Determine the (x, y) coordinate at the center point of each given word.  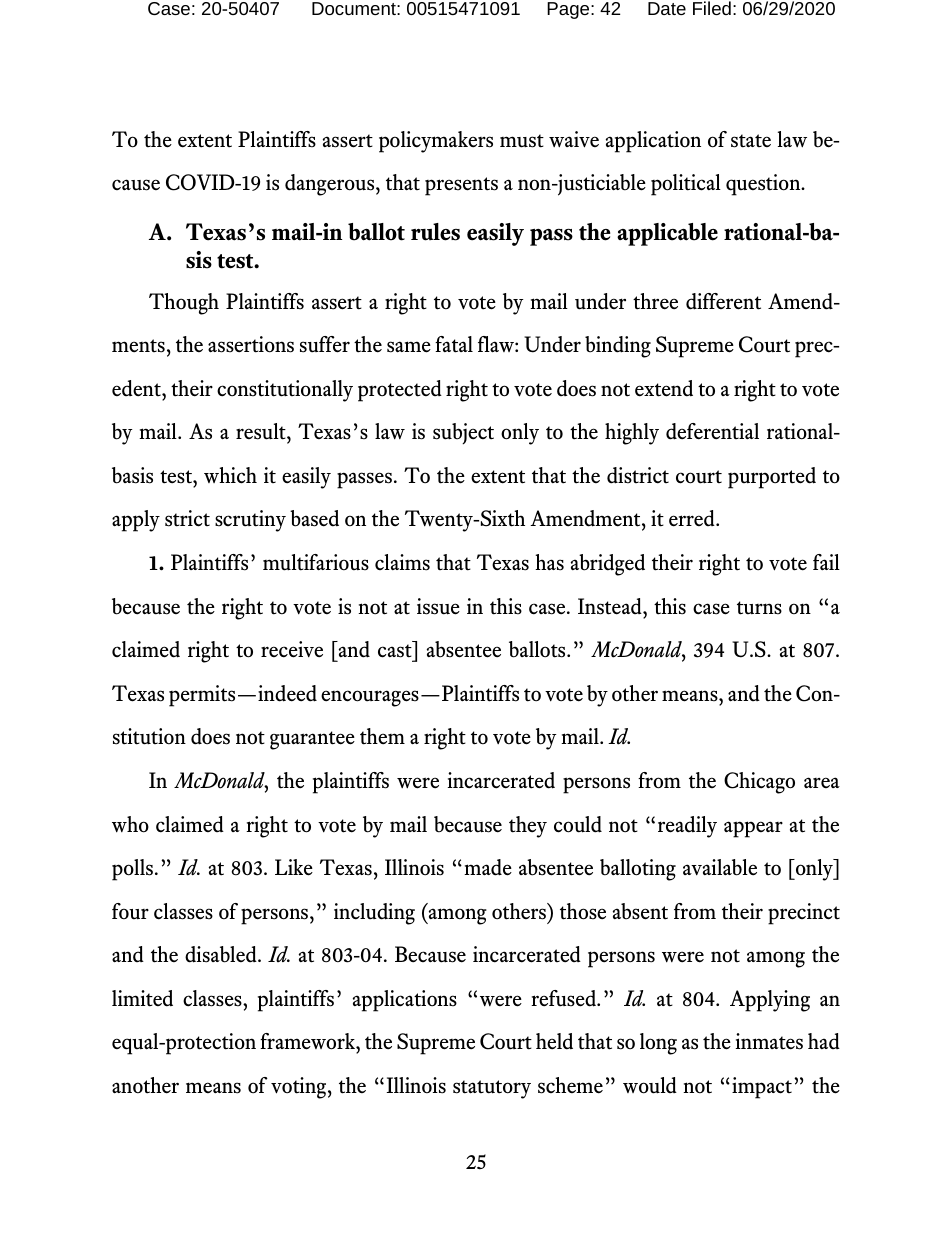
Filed (712, 8)
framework (308, 1043)
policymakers (436, 142)
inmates (769, 1041)
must (522, 141)
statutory (492, 1089)
